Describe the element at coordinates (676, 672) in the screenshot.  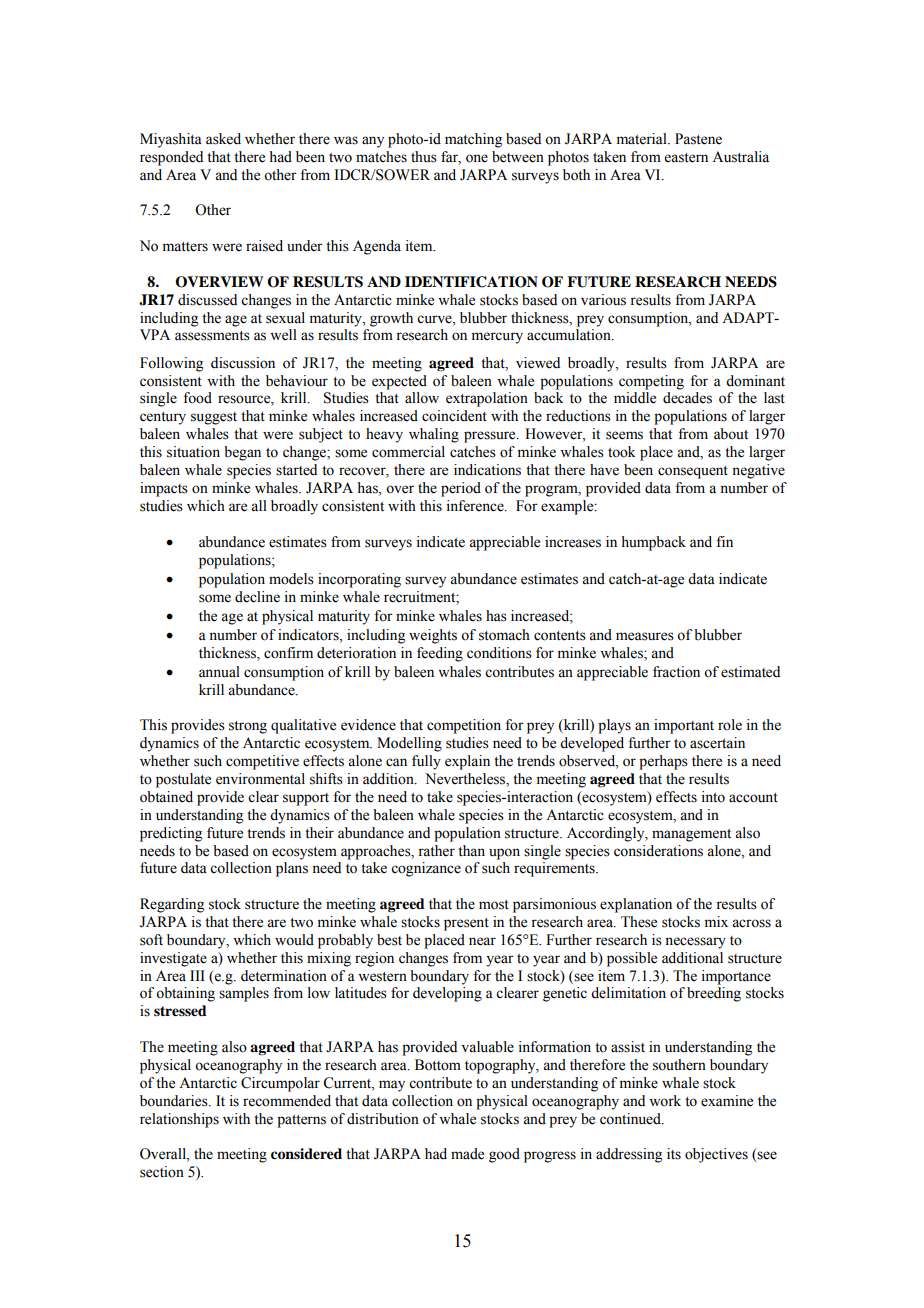
I see `fraction` at that location.
